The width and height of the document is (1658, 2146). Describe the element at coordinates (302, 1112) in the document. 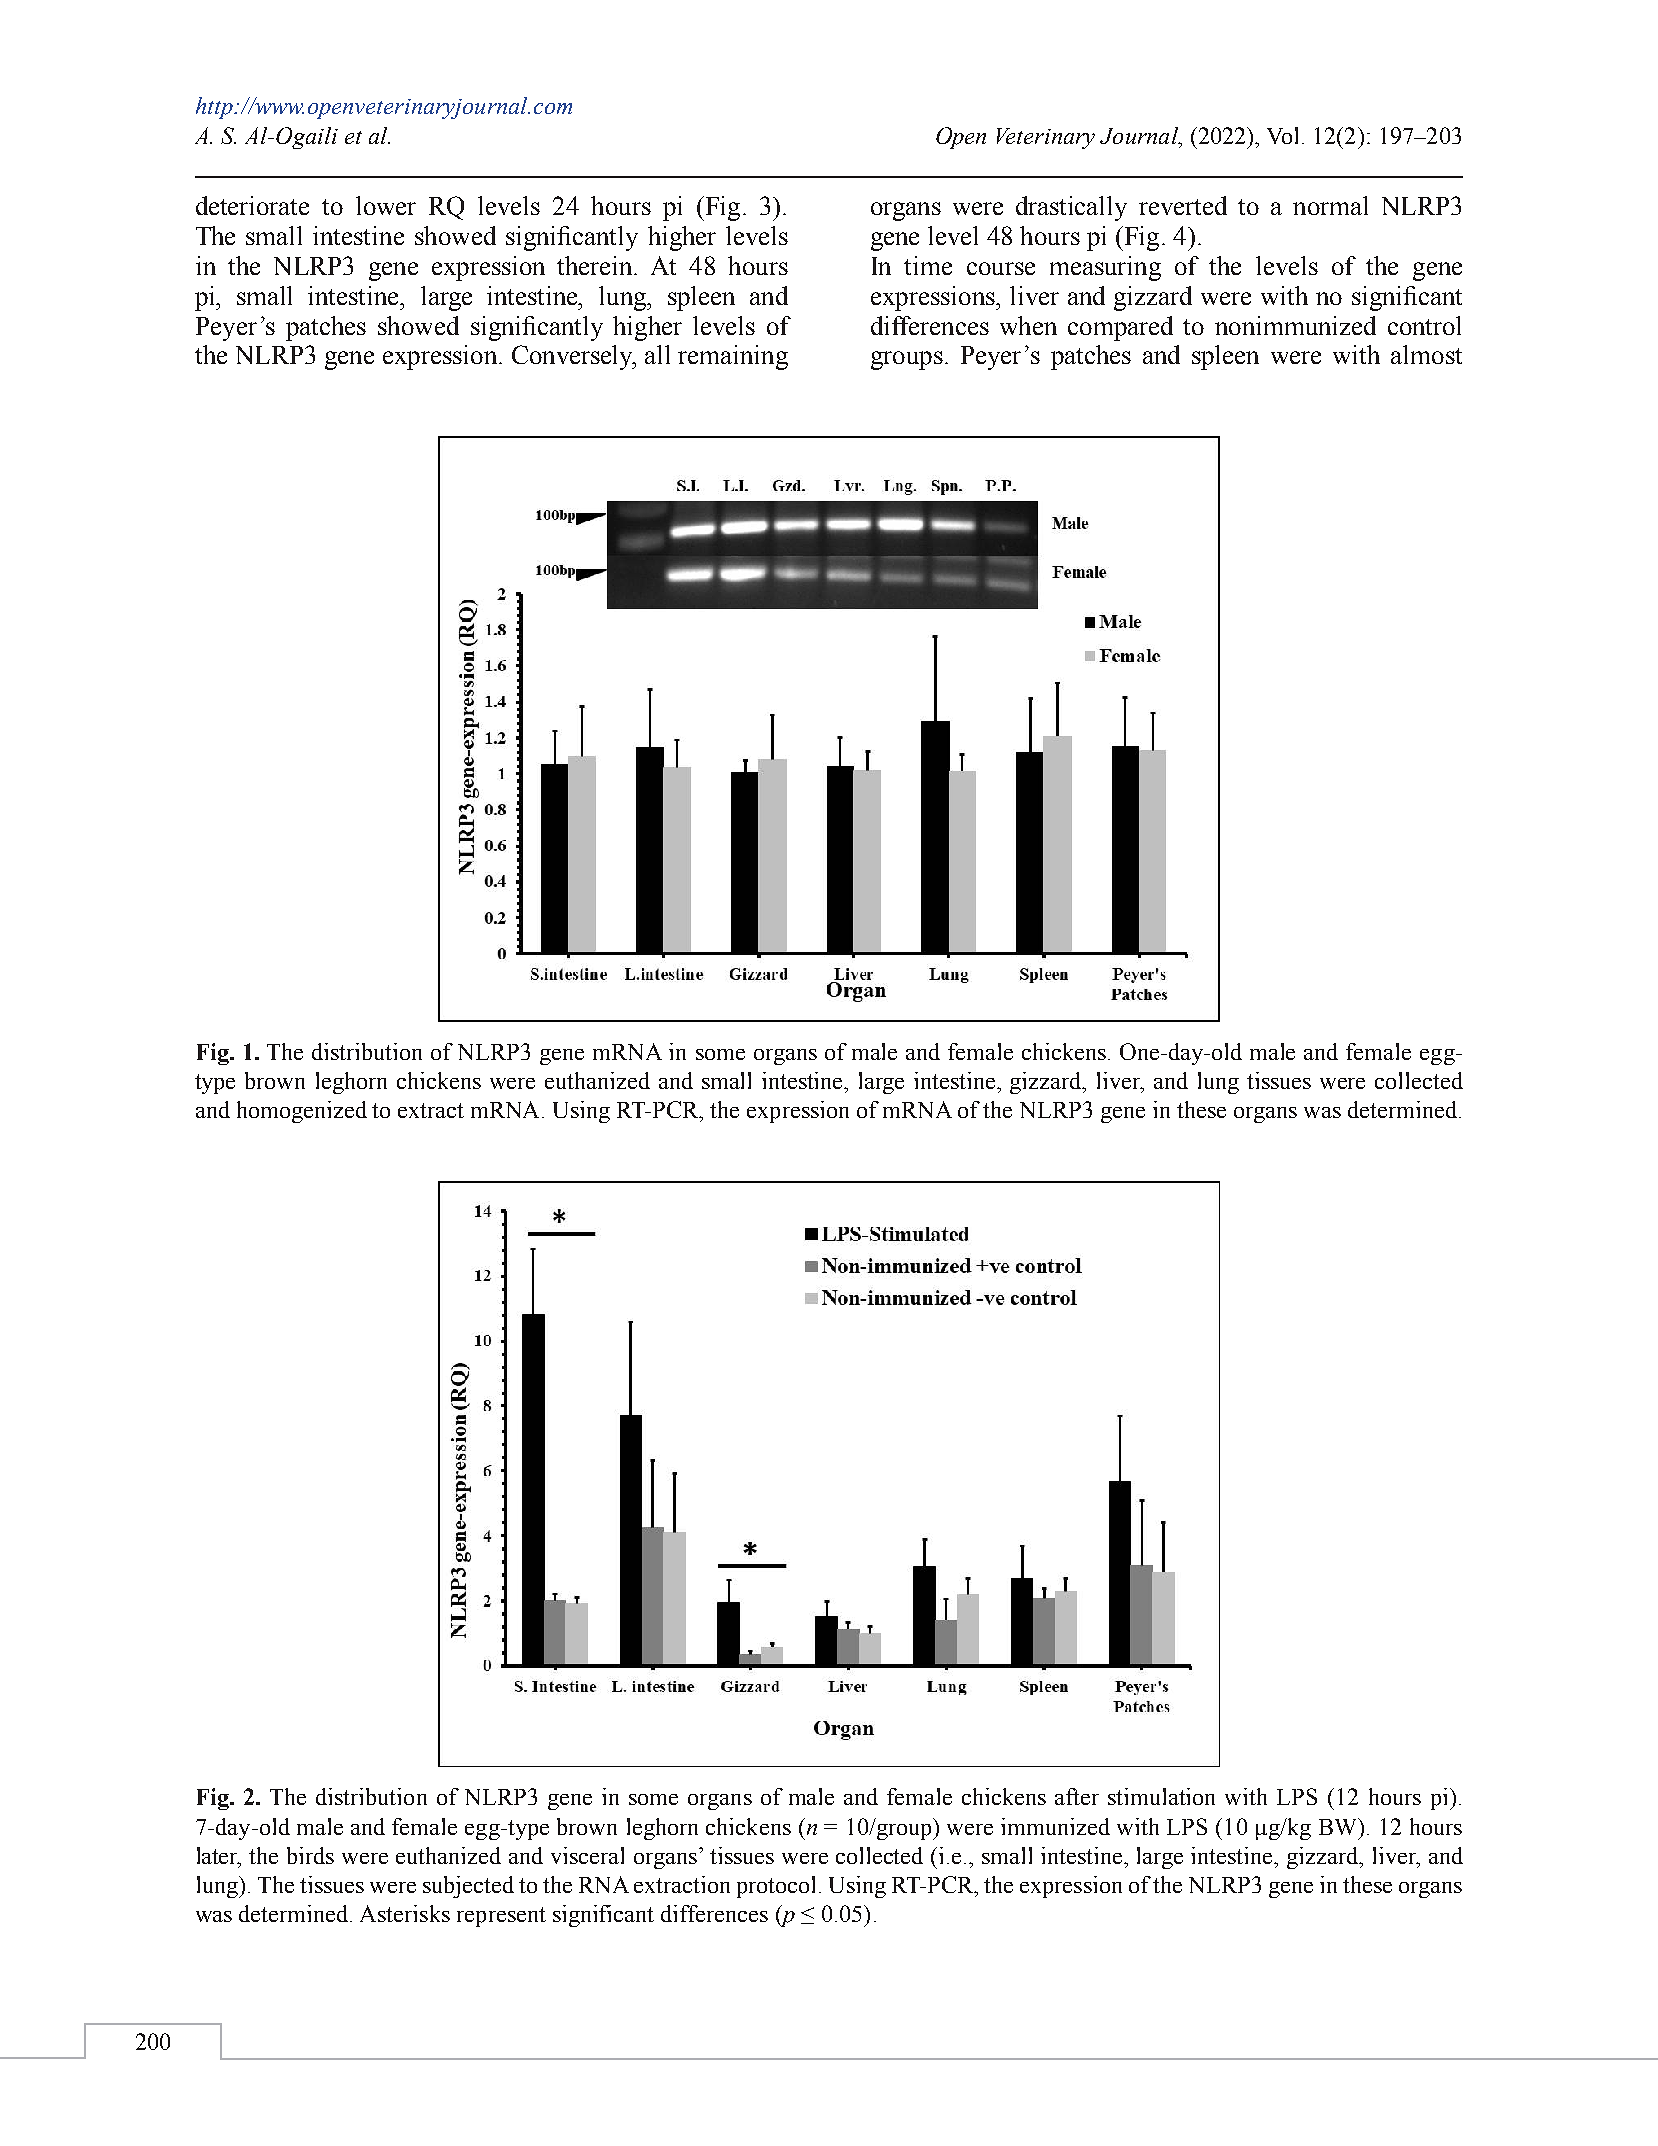

I see `homogenized` at that location.
